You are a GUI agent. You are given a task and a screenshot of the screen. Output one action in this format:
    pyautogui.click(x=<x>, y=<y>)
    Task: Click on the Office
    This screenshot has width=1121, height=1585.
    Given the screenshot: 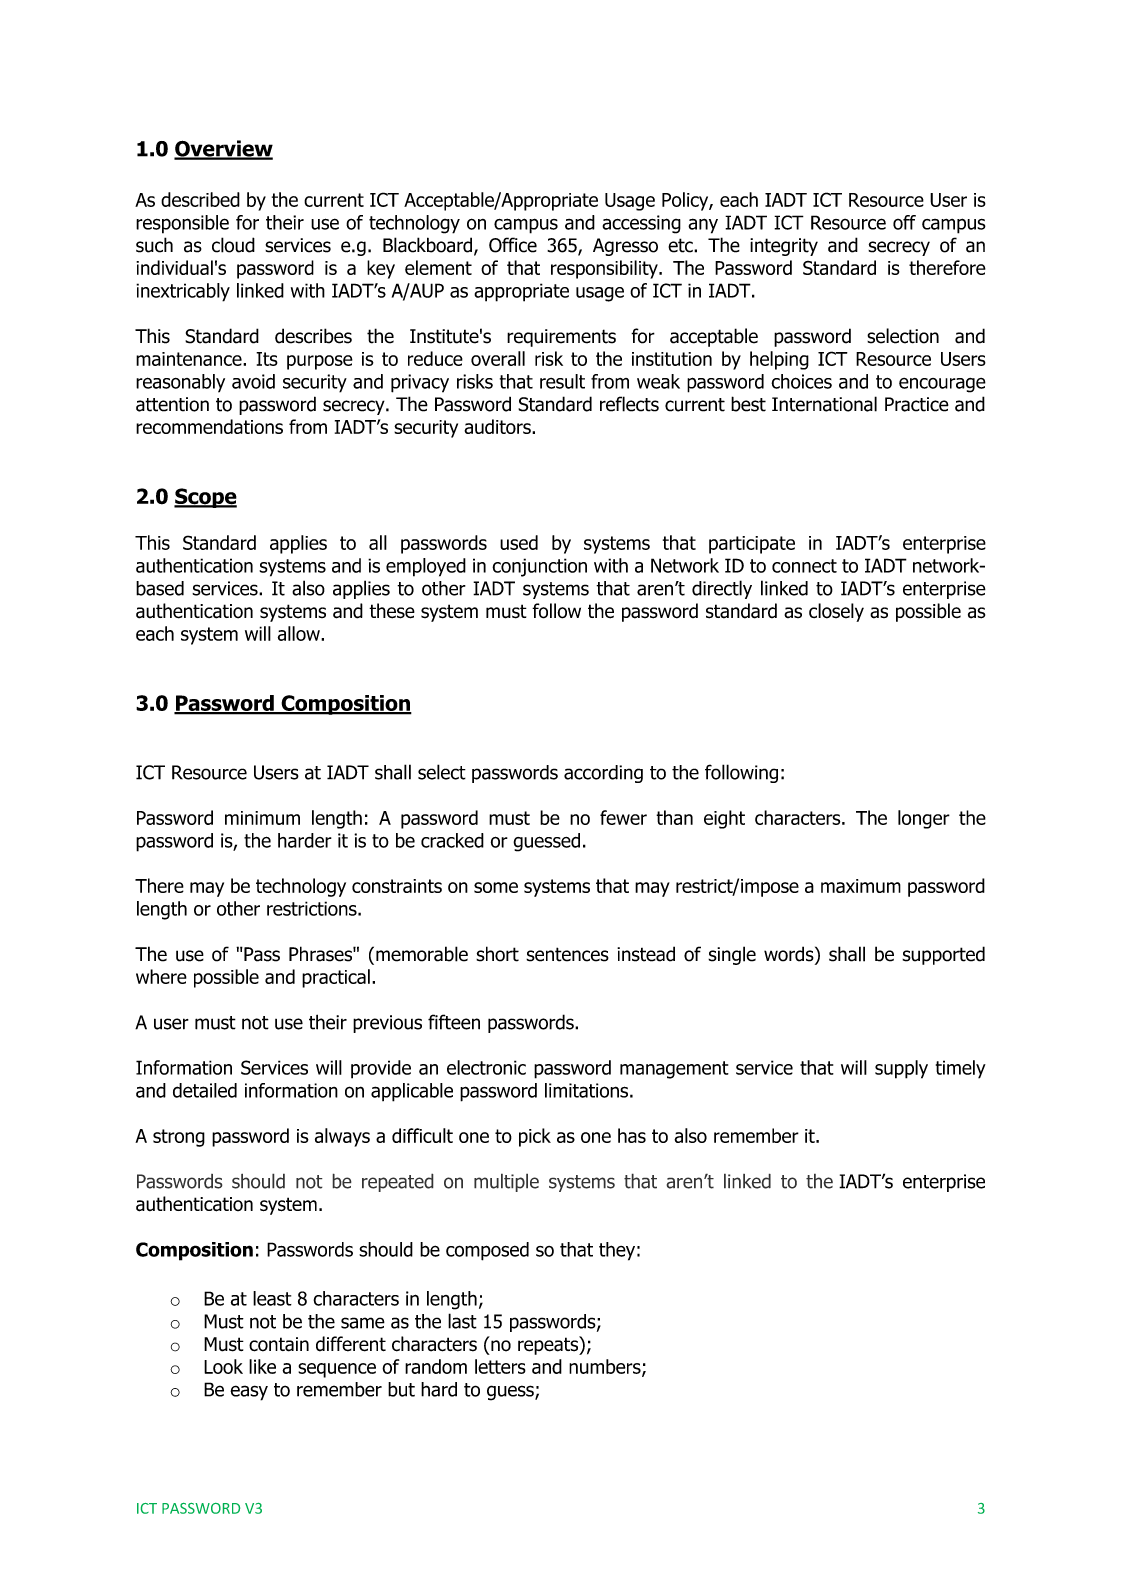 What is the action you would take?
    pyautogui.click(x=513, y=245)
